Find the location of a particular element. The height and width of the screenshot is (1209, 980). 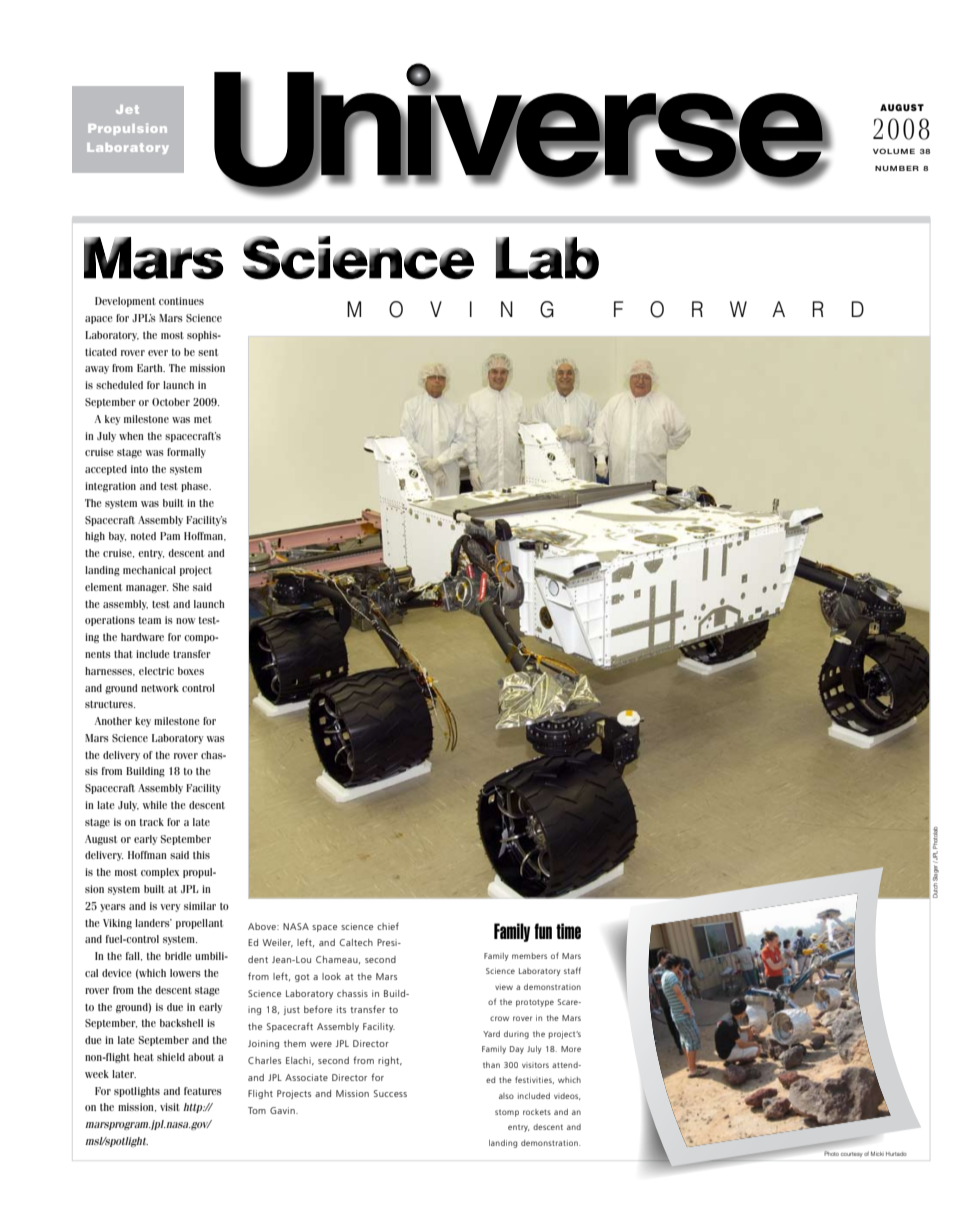

number is located at coordinates (897, 168).
